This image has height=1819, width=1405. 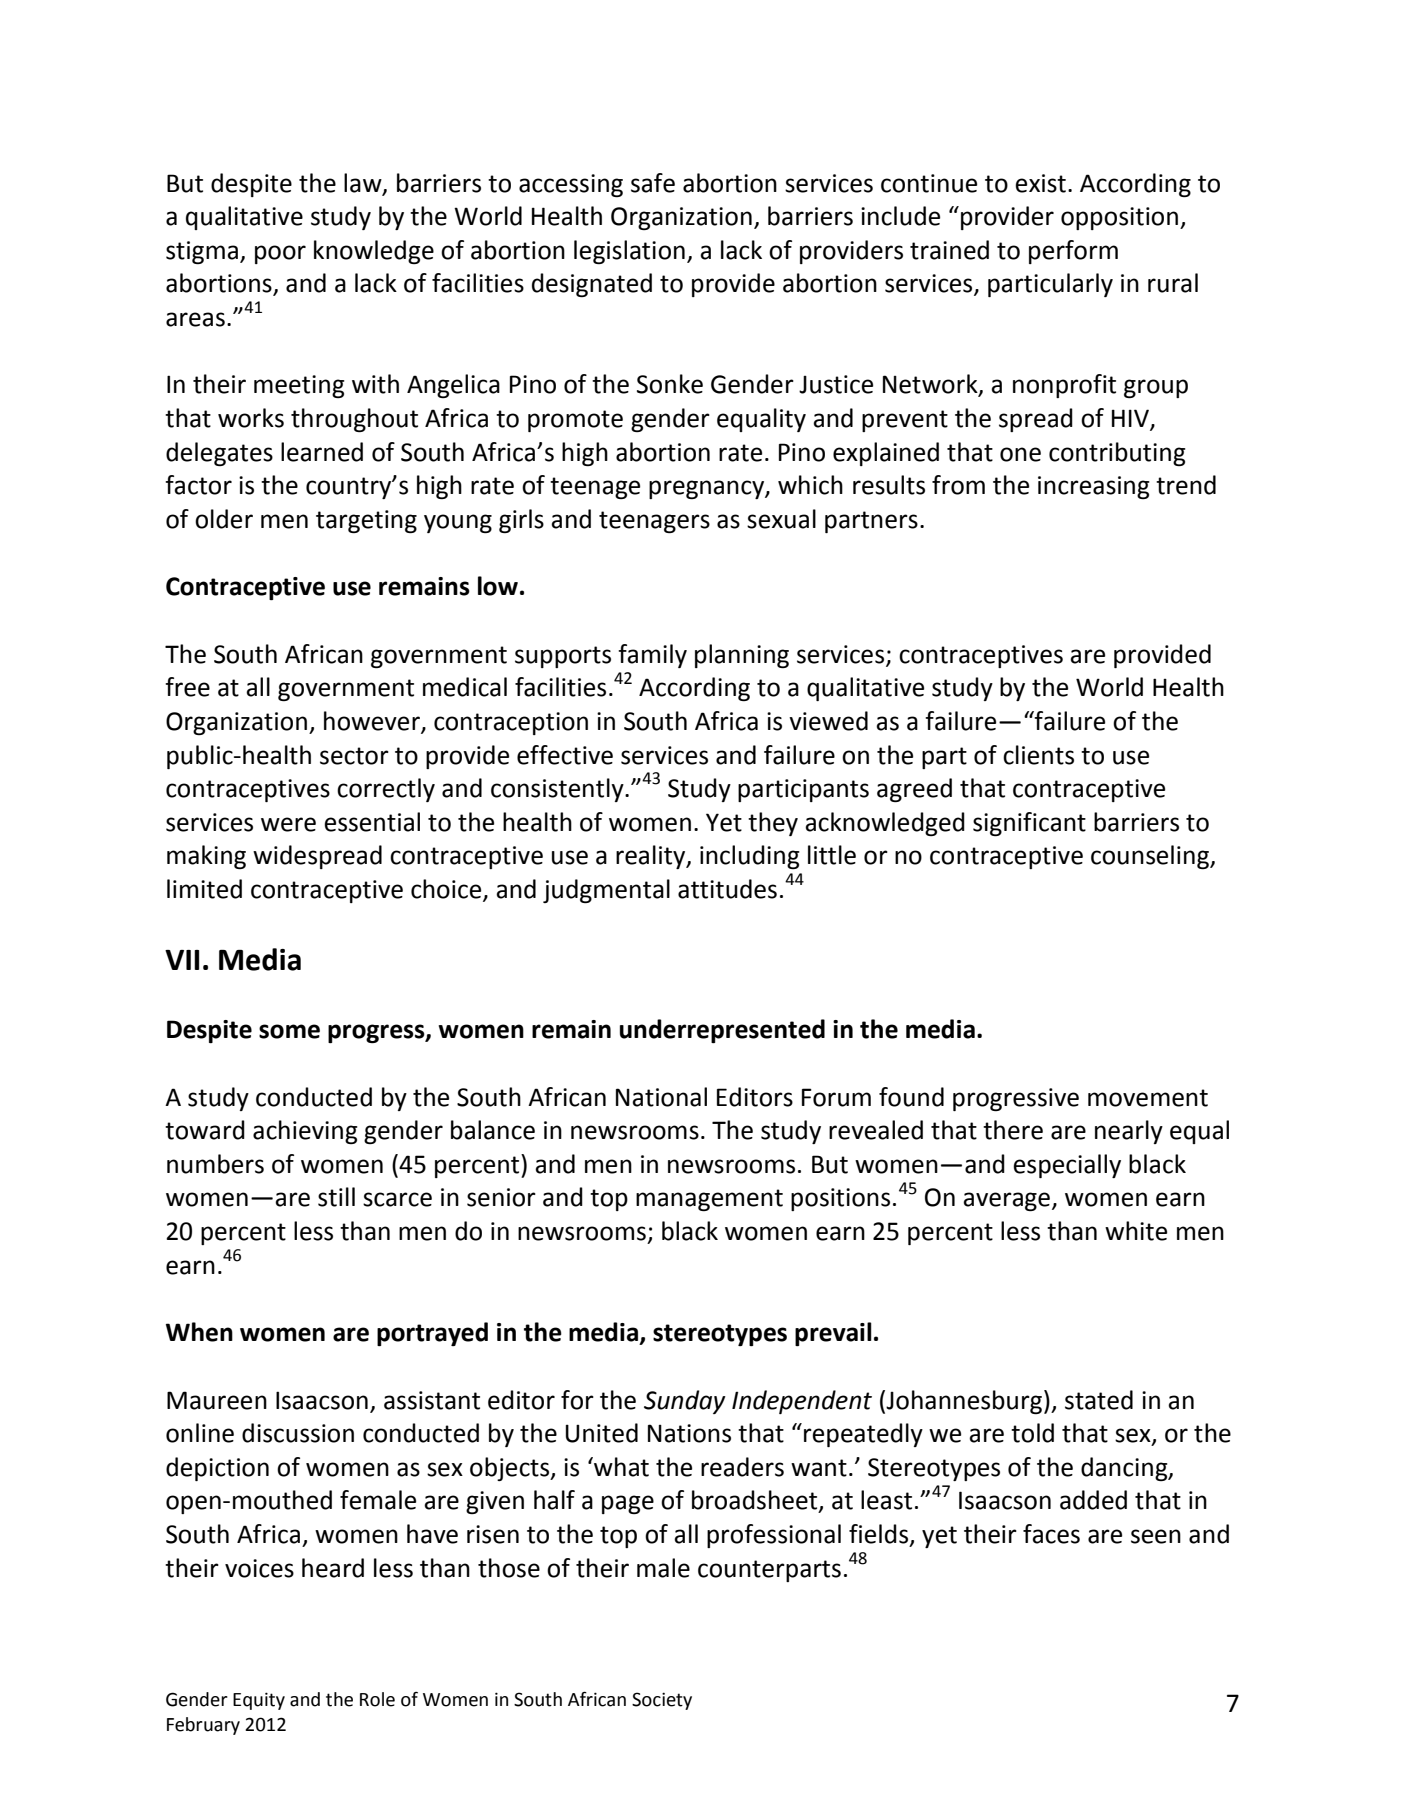 What do you see at coordinates (629, 252) in the image?
I see `legislation` at bounding box center [629, 252].
